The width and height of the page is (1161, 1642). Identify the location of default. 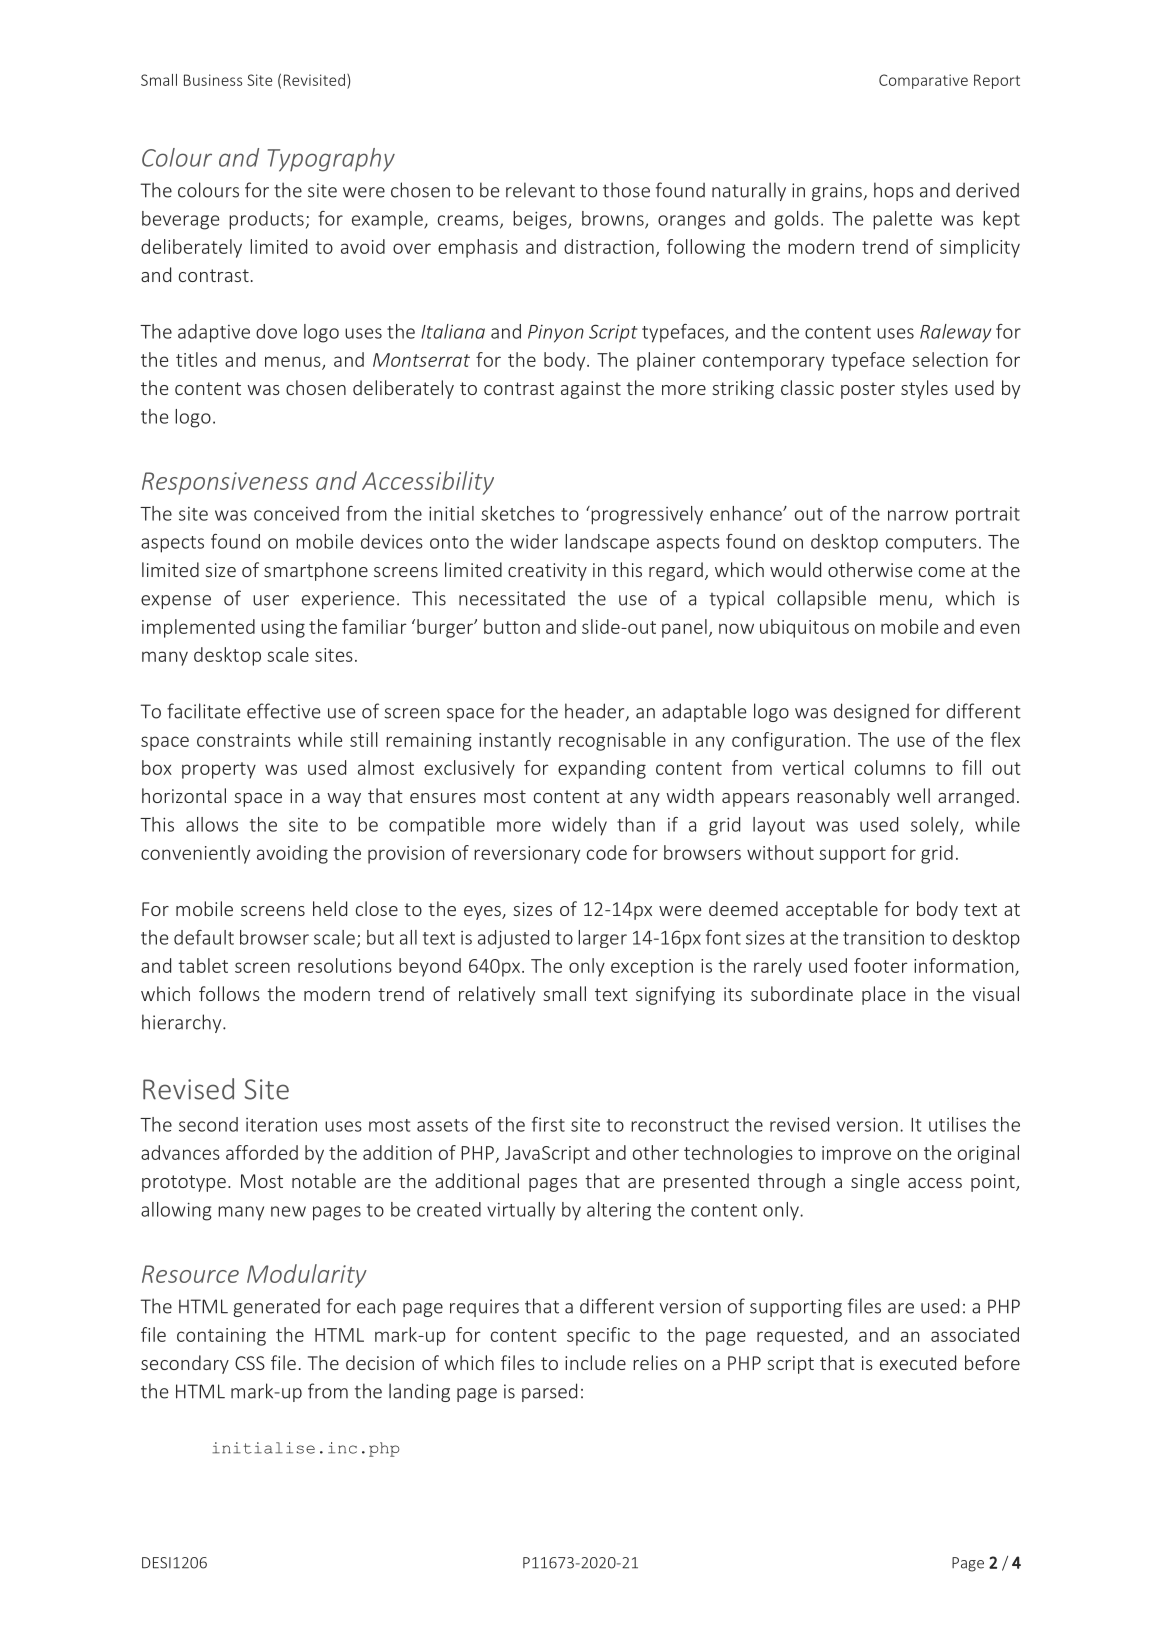
(204, 937).
